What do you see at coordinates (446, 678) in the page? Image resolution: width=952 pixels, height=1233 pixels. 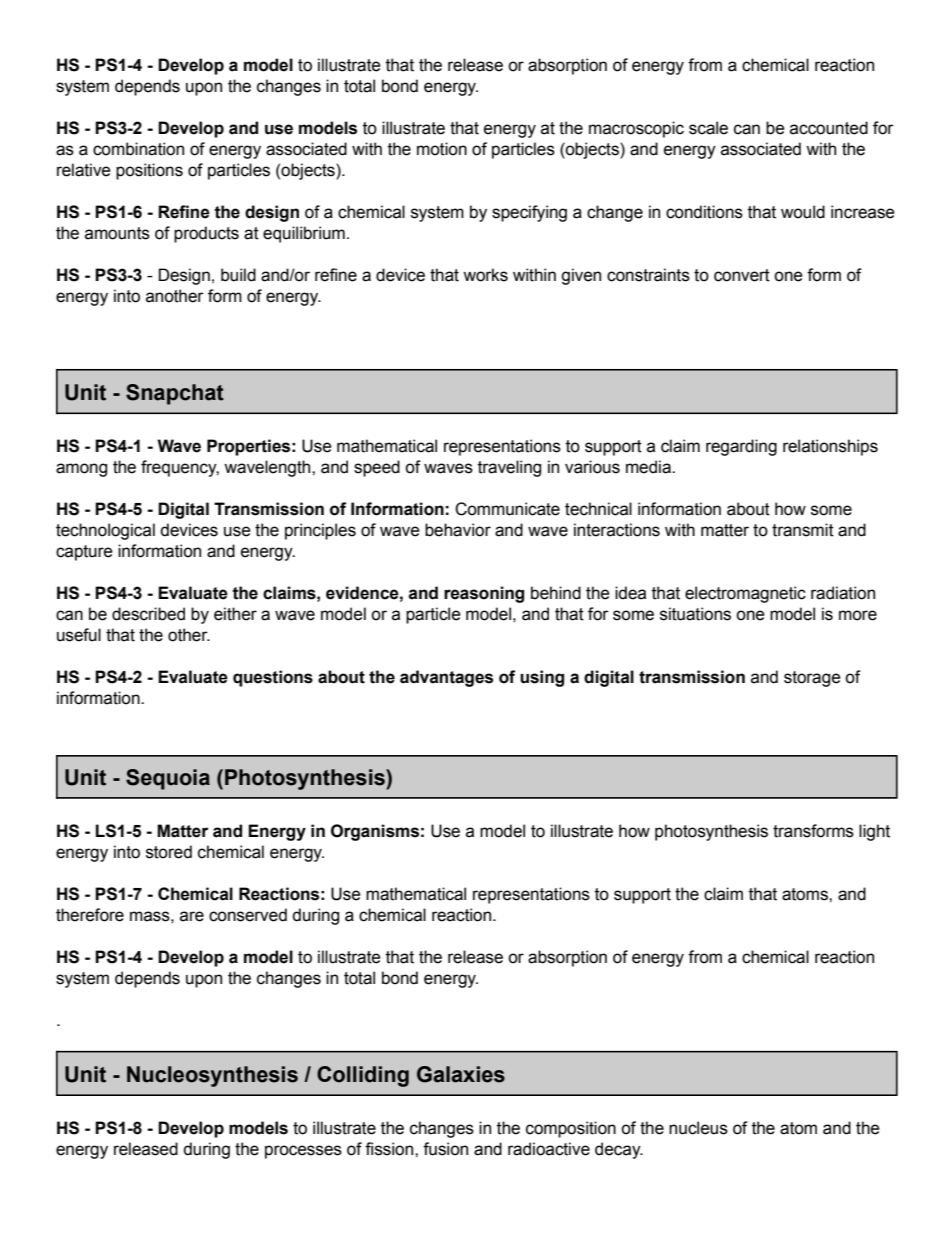 I see `advantages` at bounding box center [446, 678].
